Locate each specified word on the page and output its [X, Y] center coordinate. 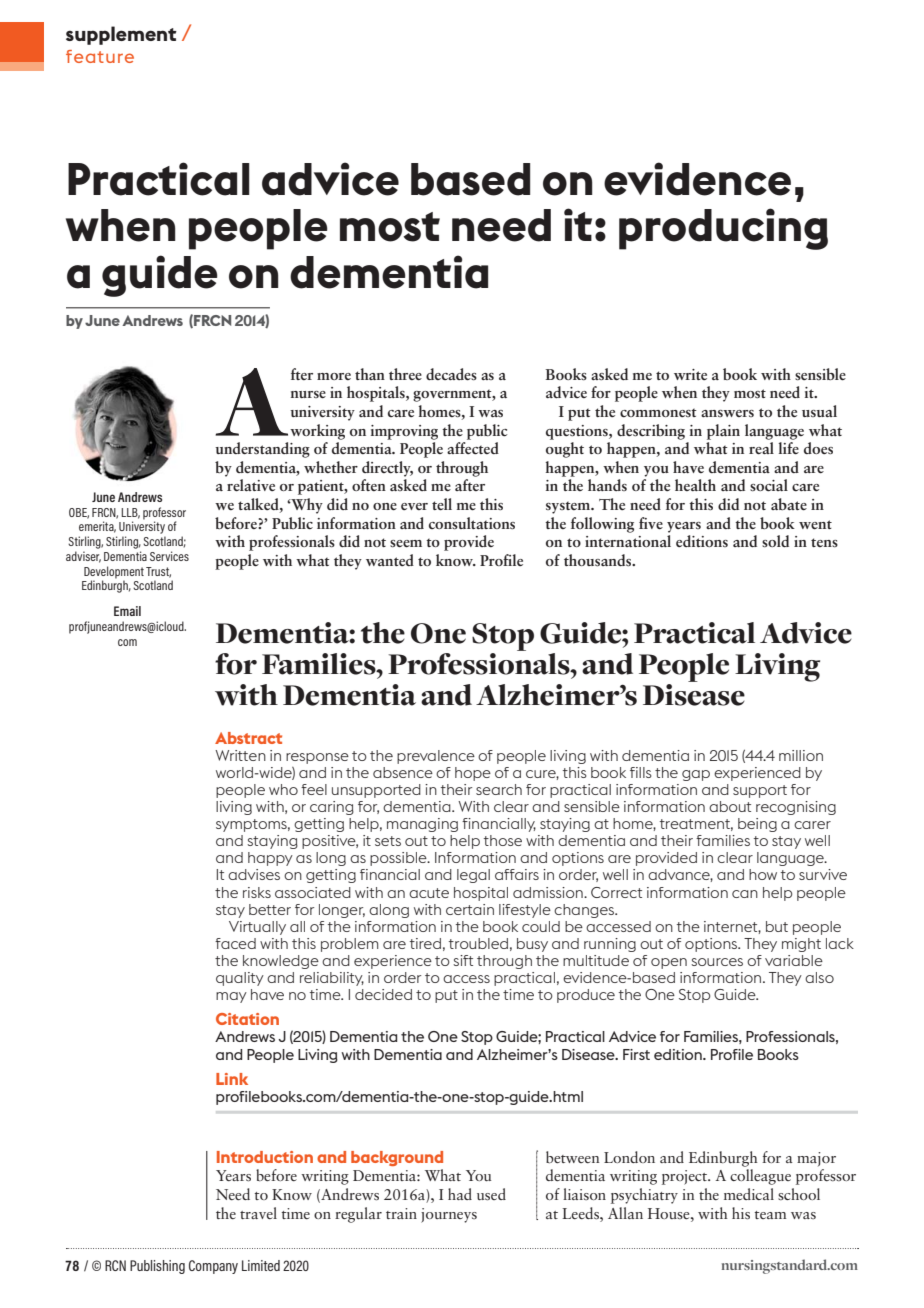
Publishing [157, 1267]
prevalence [436, 757]
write [690, 374]
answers [727, 413]
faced [235, 943]
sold [775, 541]
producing [723, 229]
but [777, 926]
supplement [121, 35]
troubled [478, 943]
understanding [262, 450]
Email [127, 611]
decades [451, 374]
